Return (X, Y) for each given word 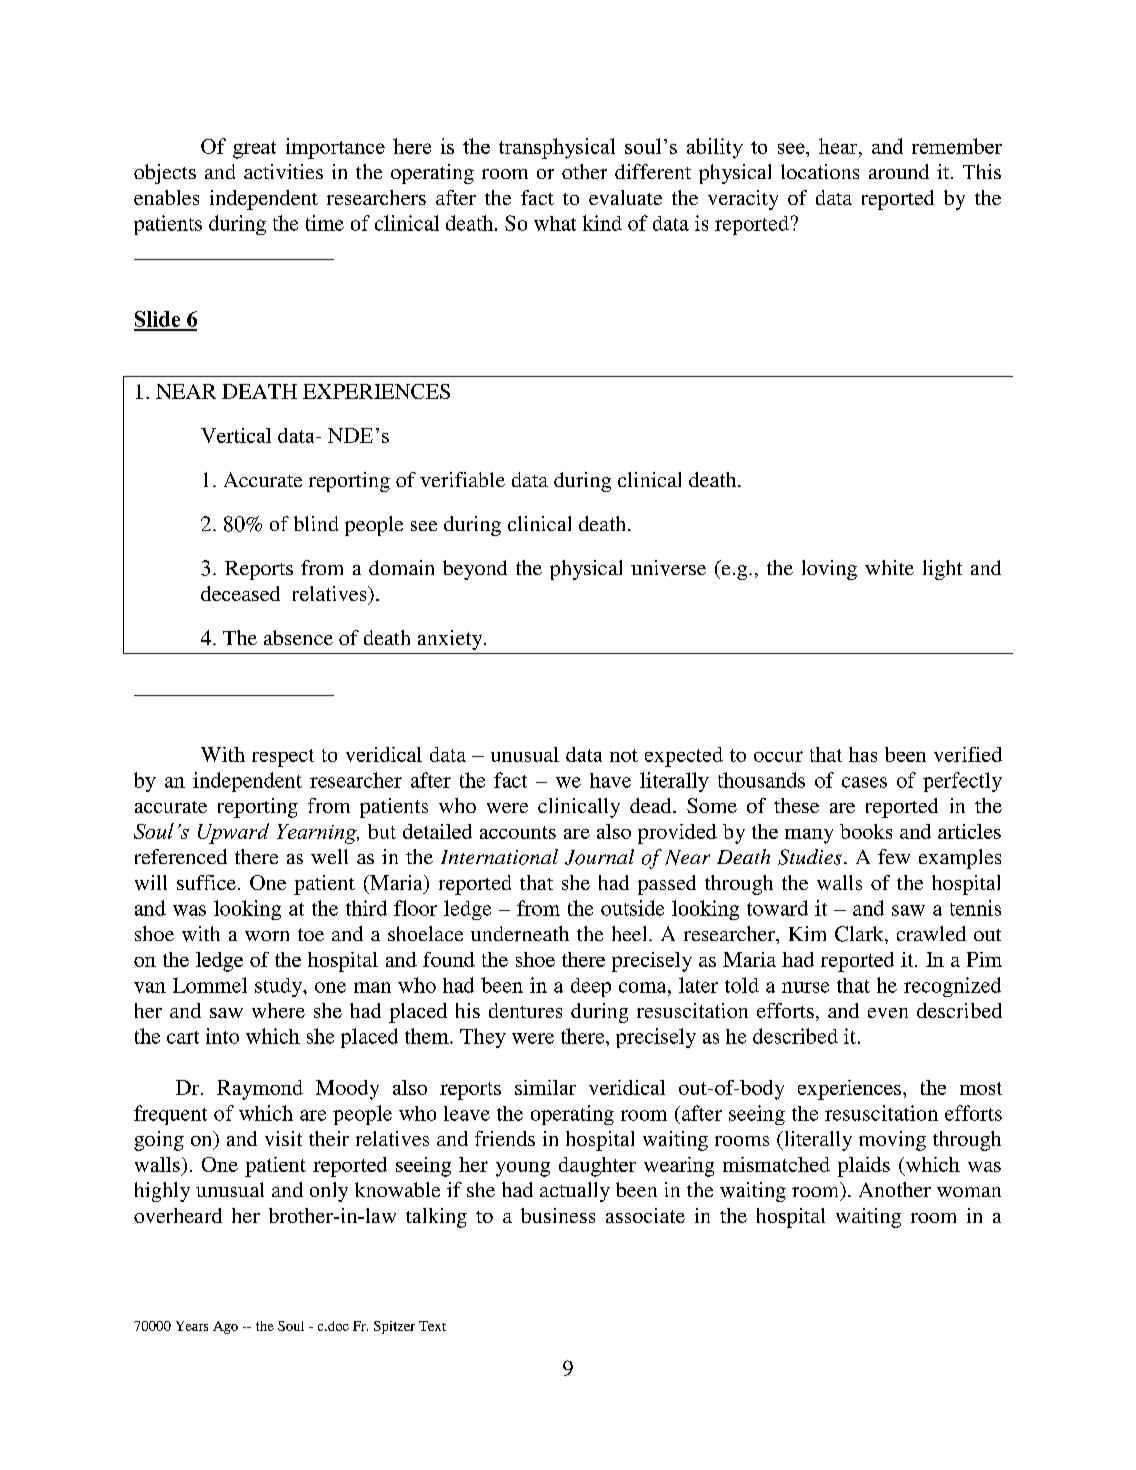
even (888, 1013)
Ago (225, 1327)
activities (283, 171)
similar (545, 1087)
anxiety (451, 640)
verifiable (462, 479)
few (894, 856)
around (899, 171)
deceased (240, 593)
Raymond (260, 1090)
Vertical (236, 435)
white (889, 567)
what (555, 223)
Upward (233, 833)
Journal (599, 857)
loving (829, 570)
